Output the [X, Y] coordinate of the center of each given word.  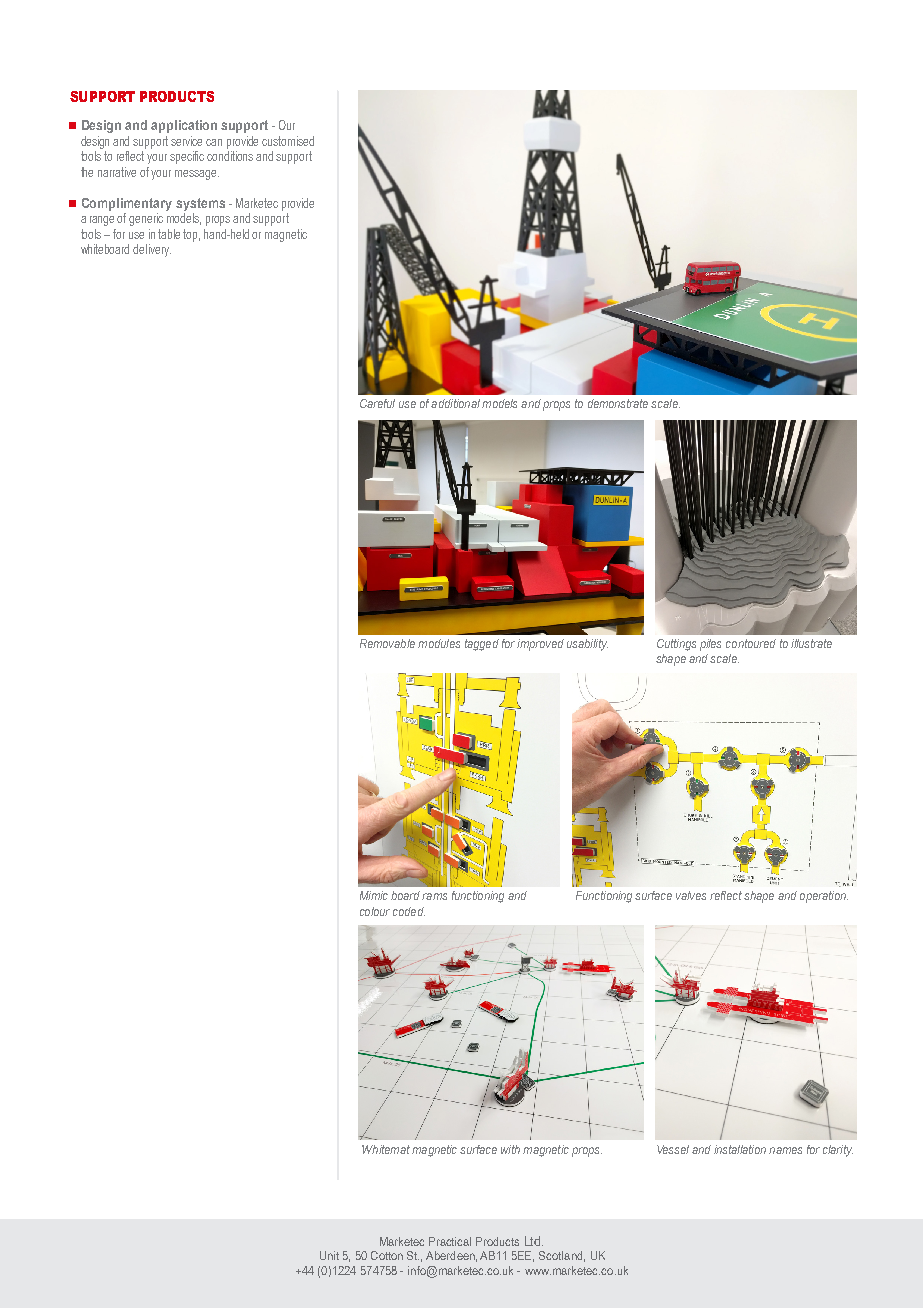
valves [691, 895]
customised [288, 141]
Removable [387, 643]
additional [455, 403]
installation [740, 1149]
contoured [751, 643]
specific [187, 157]
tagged [482, 645]
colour [375, 911]
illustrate [811, 643]
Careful [377, 403]
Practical [450, 1241]
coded [409, 911]
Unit [329, 1255]
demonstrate [618, 403]
